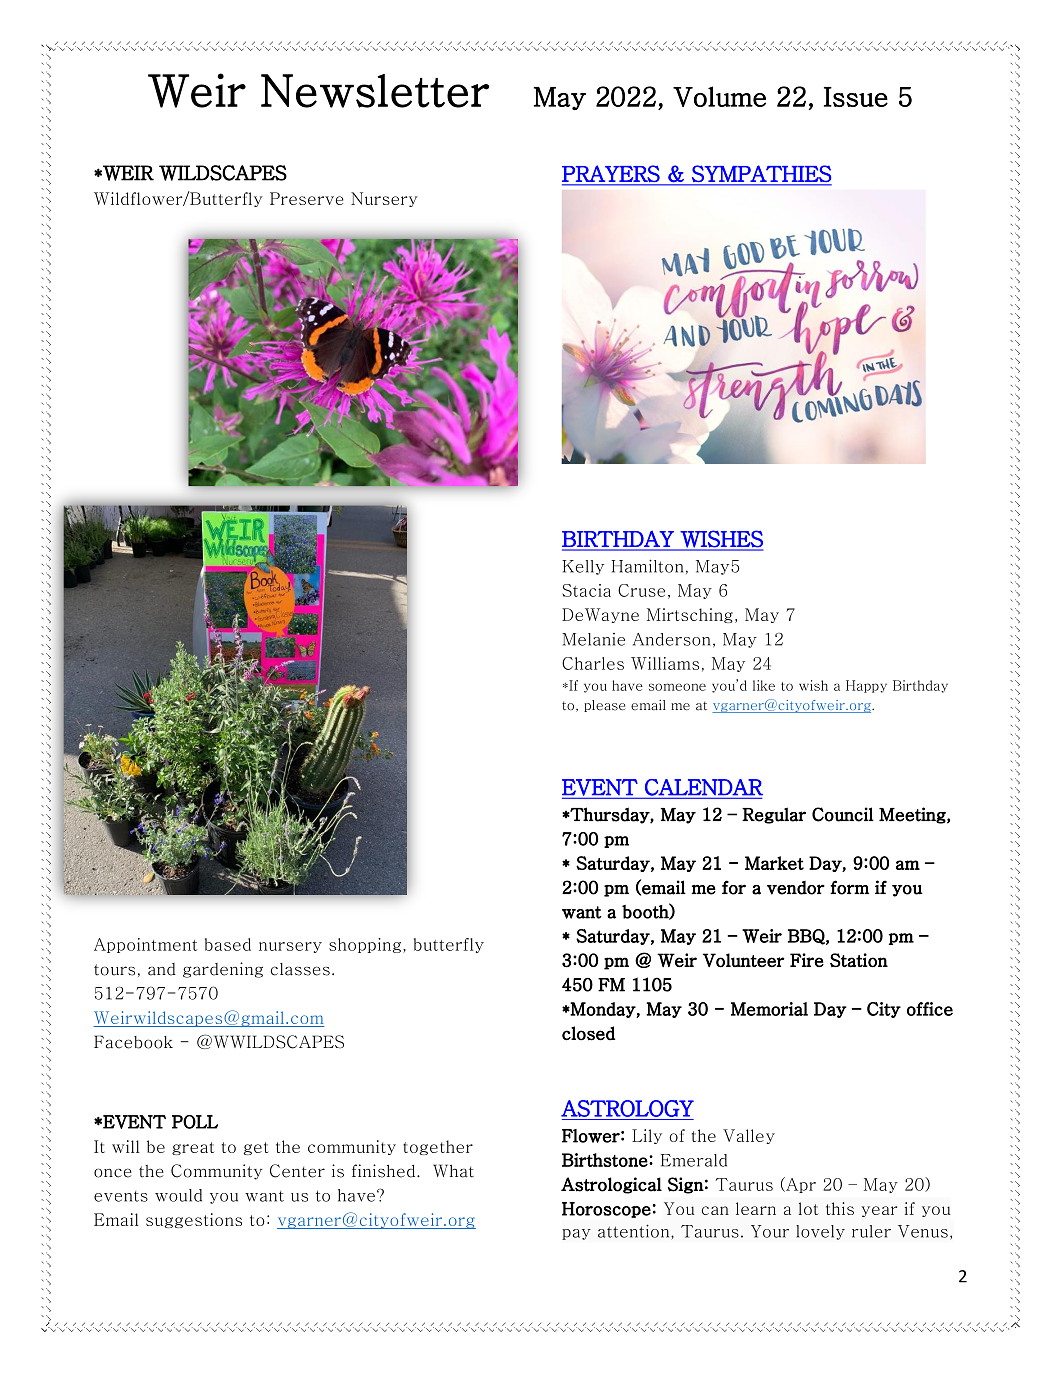  What do you see at coordinates (583, 567) in the page?
I see `Kelly` at bounding box center [583, 567].
